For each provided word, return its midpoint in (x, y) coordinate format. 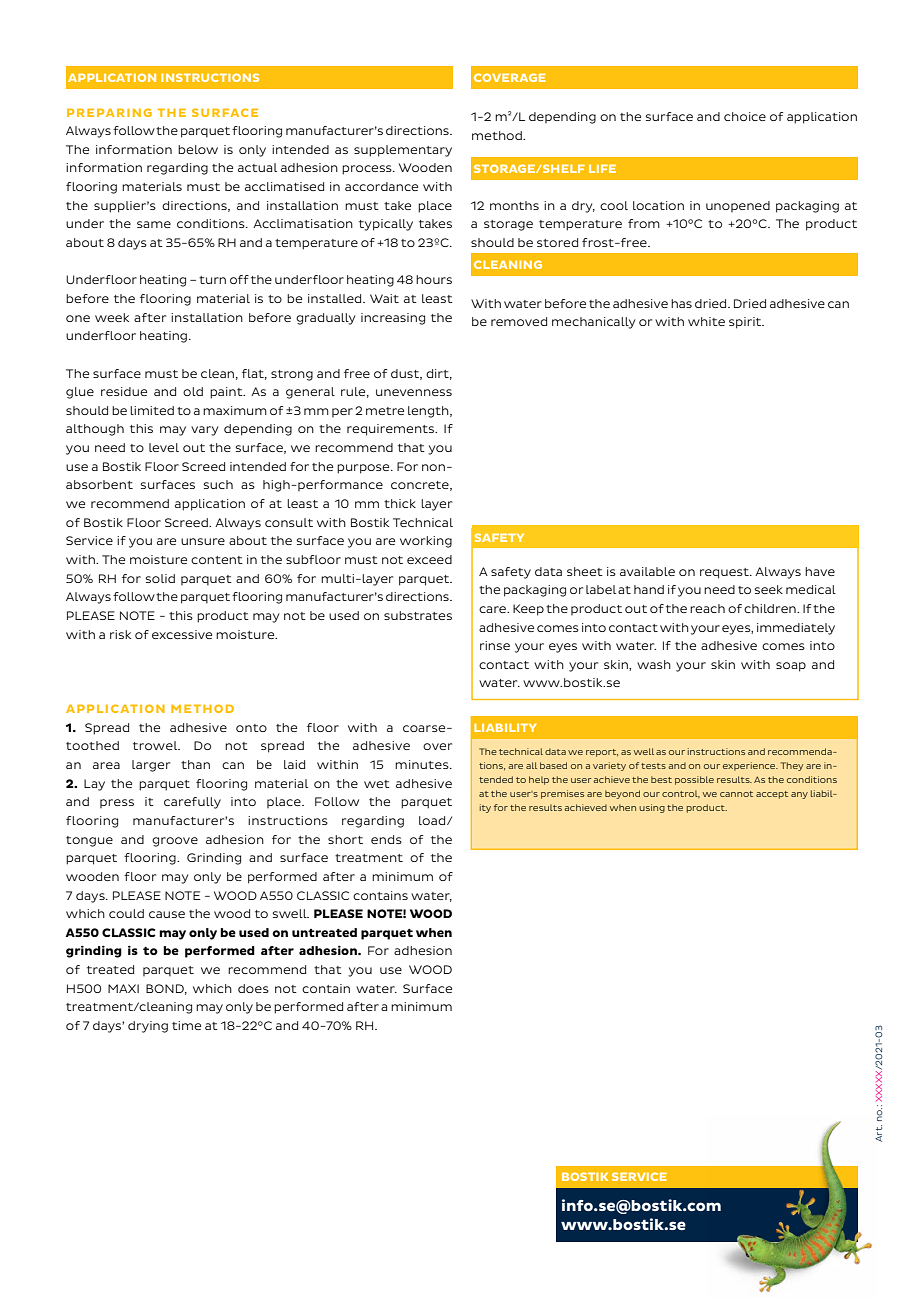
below (198, 149)
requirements (392, 430)
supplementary (403, 151)
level (164, 447)
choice (745, 116)
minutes (423, 764)
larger (151, 766)
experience (750, 766)
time (186, 1025)
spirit (746, 323)
